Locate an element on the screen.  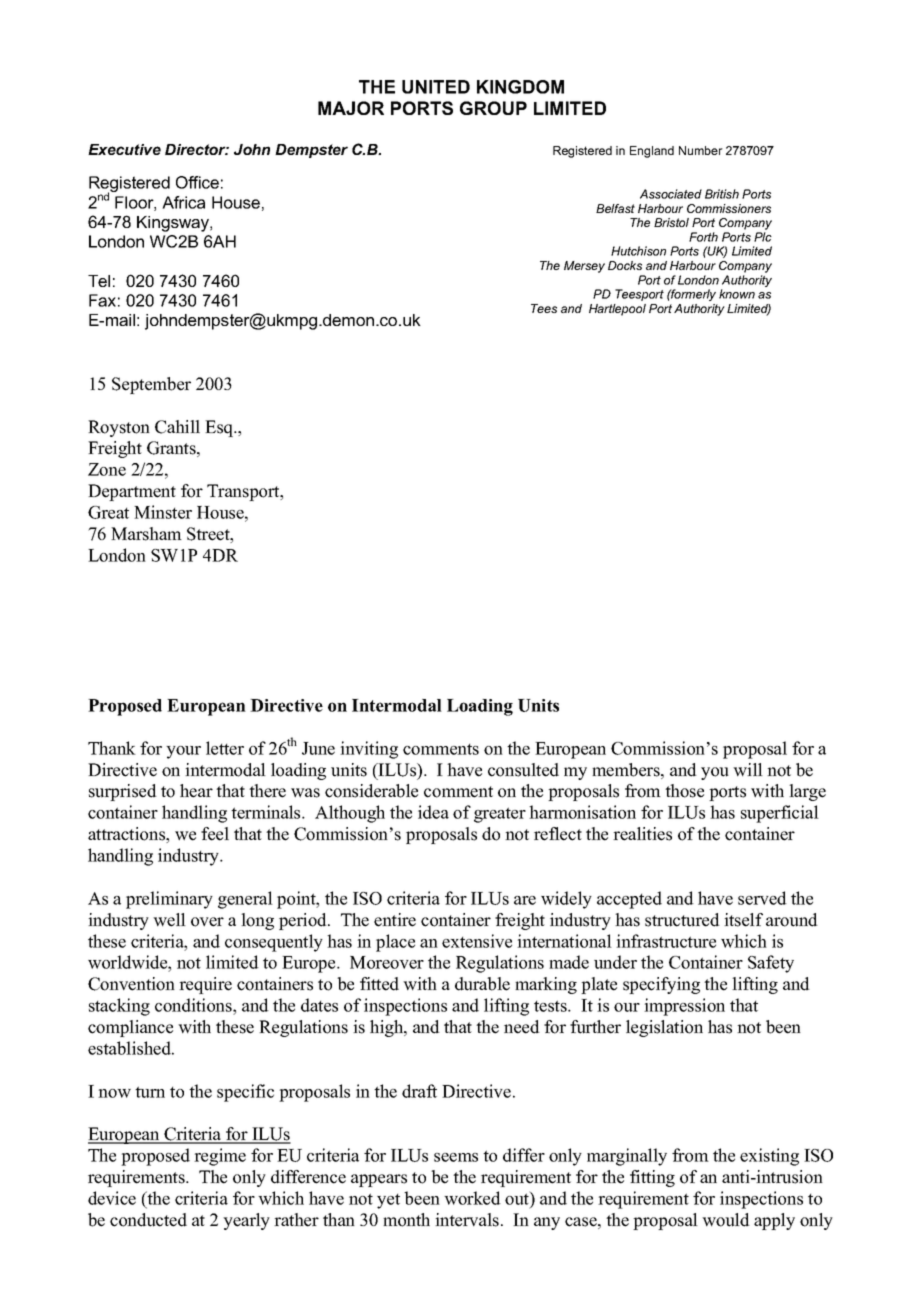
worked is located at coordinates (472, 1198).
